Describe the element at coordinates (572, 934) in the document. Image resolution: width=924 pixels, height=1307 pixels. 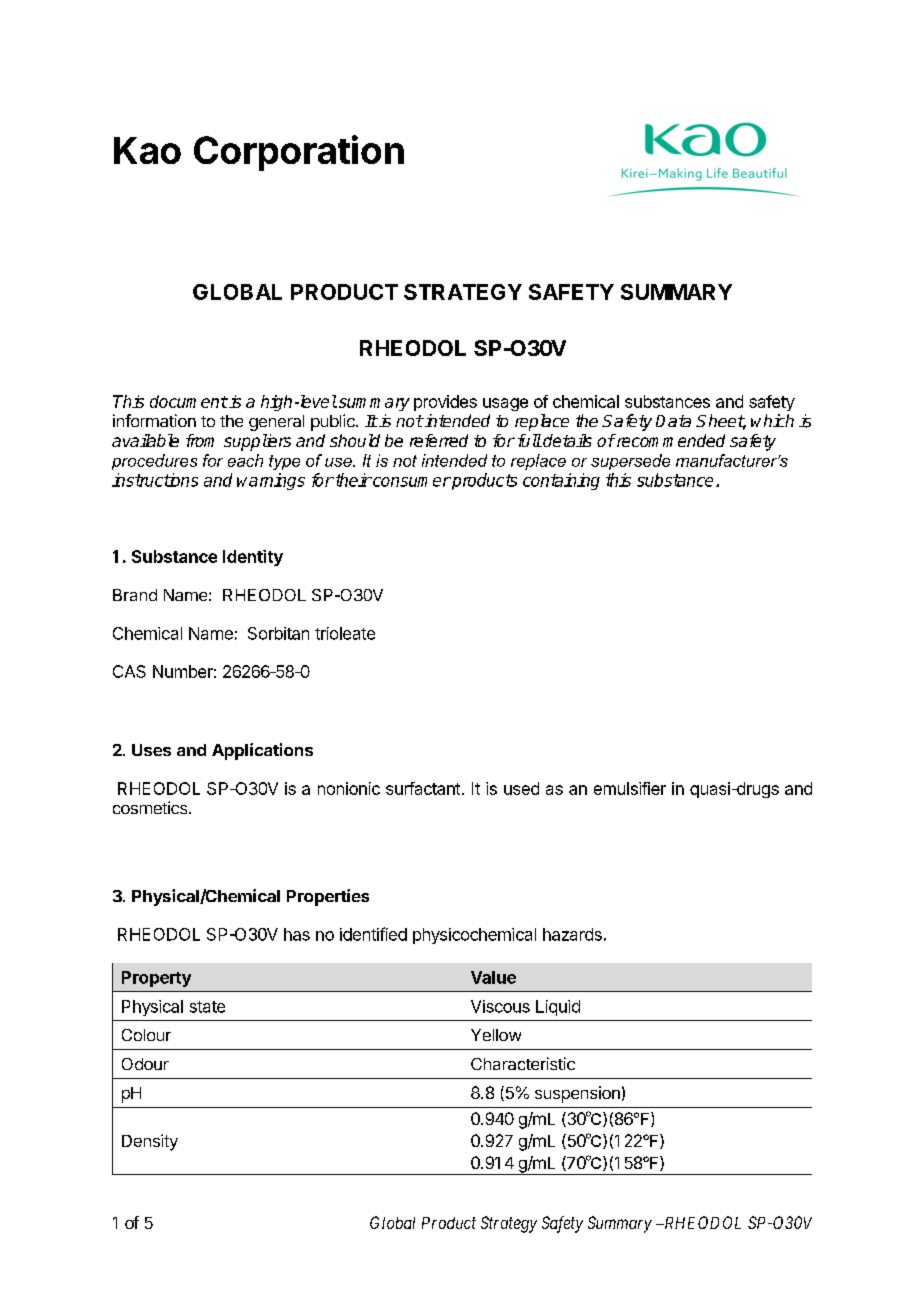
I see `hazards` at that location.
